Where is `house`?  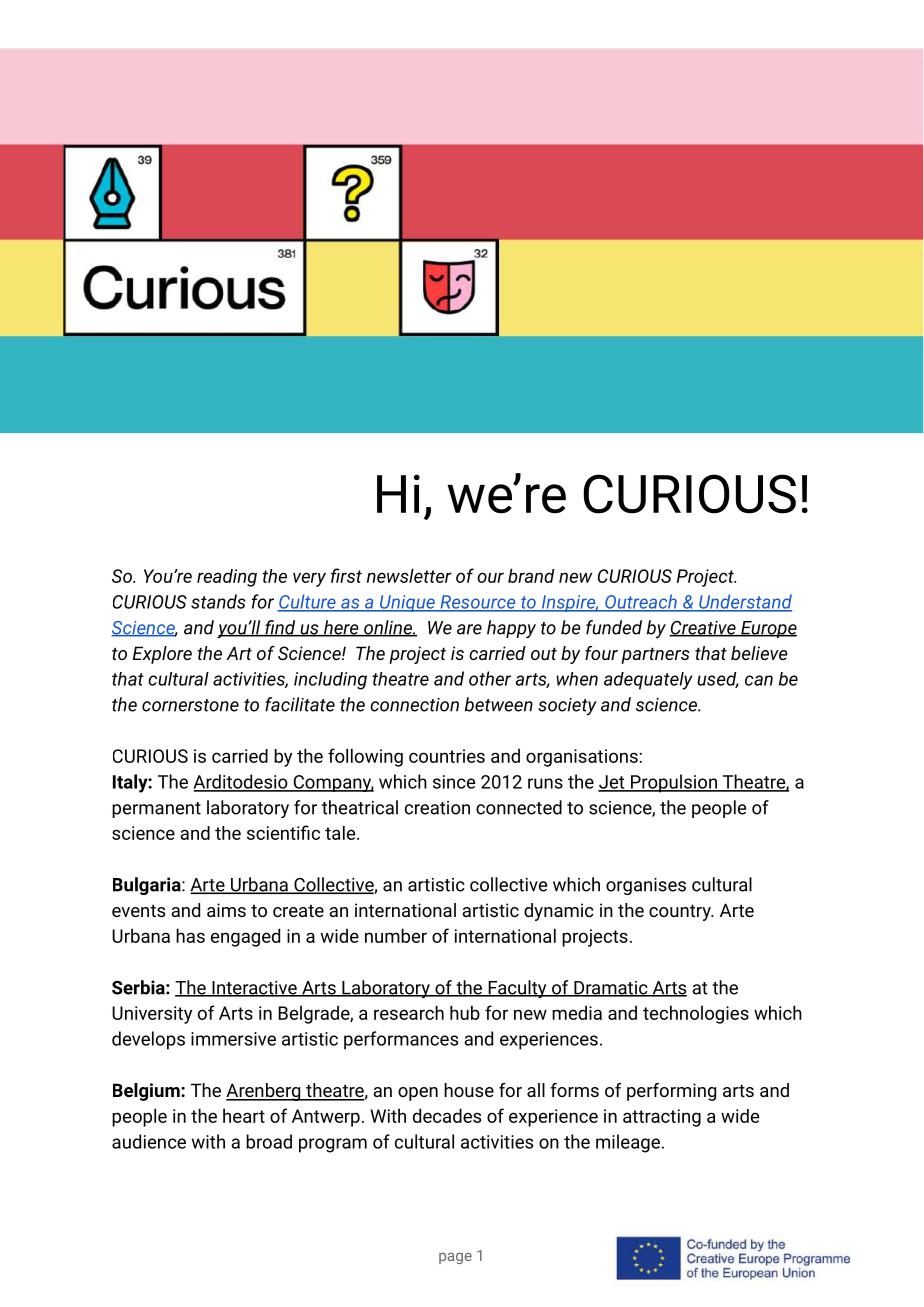
house is located at coordinates (469, 1090).
